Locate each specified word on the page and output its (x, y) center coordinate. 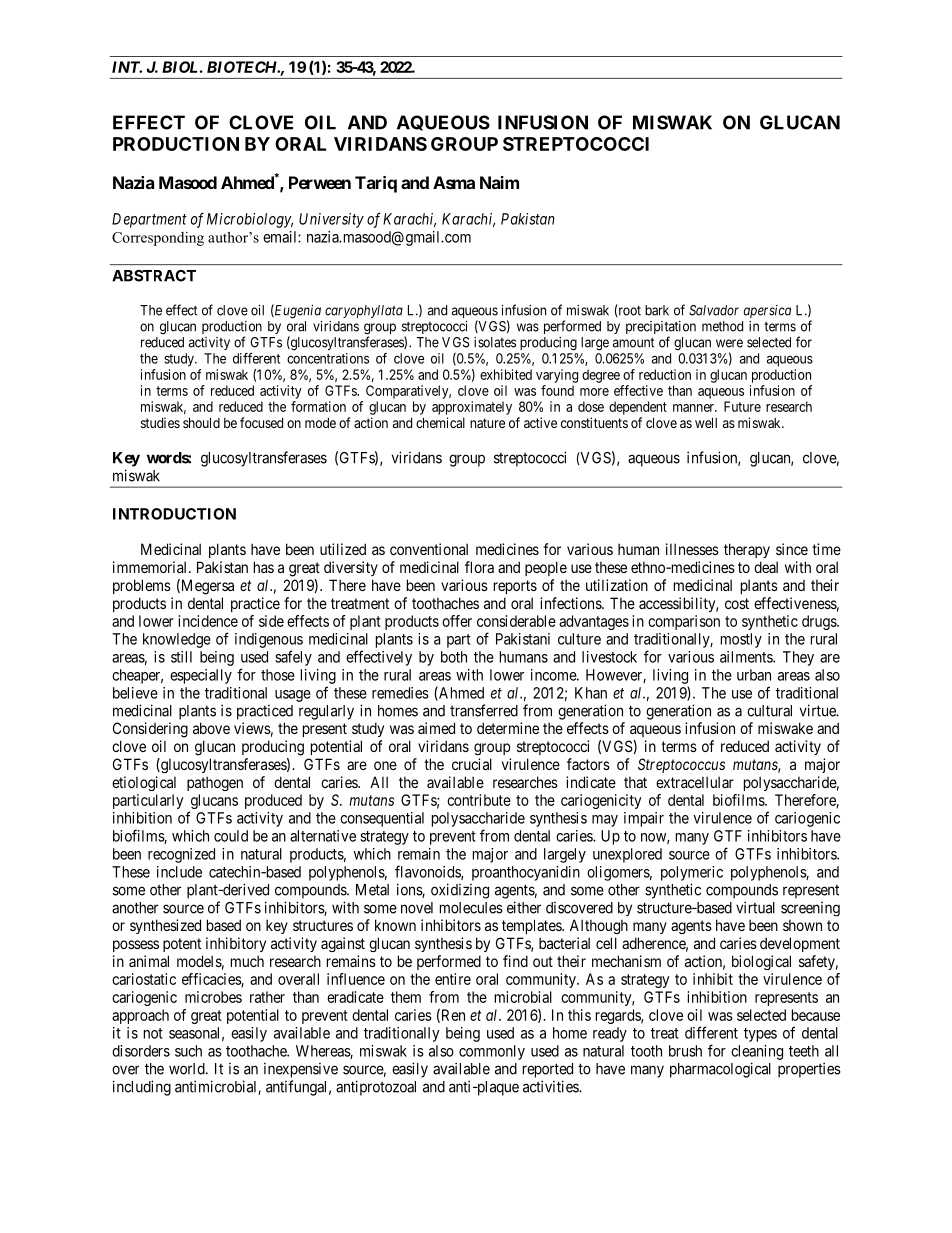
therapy (747, 550)
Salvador (714, 310)
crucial (472, 764)
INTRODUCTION (174, 514)
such (188, 1051)
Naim (499, 182)
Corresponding (158, 239)
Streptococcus (681, 765)
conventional (429, 549)
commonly (492, 1052)
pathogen (215, 783)
